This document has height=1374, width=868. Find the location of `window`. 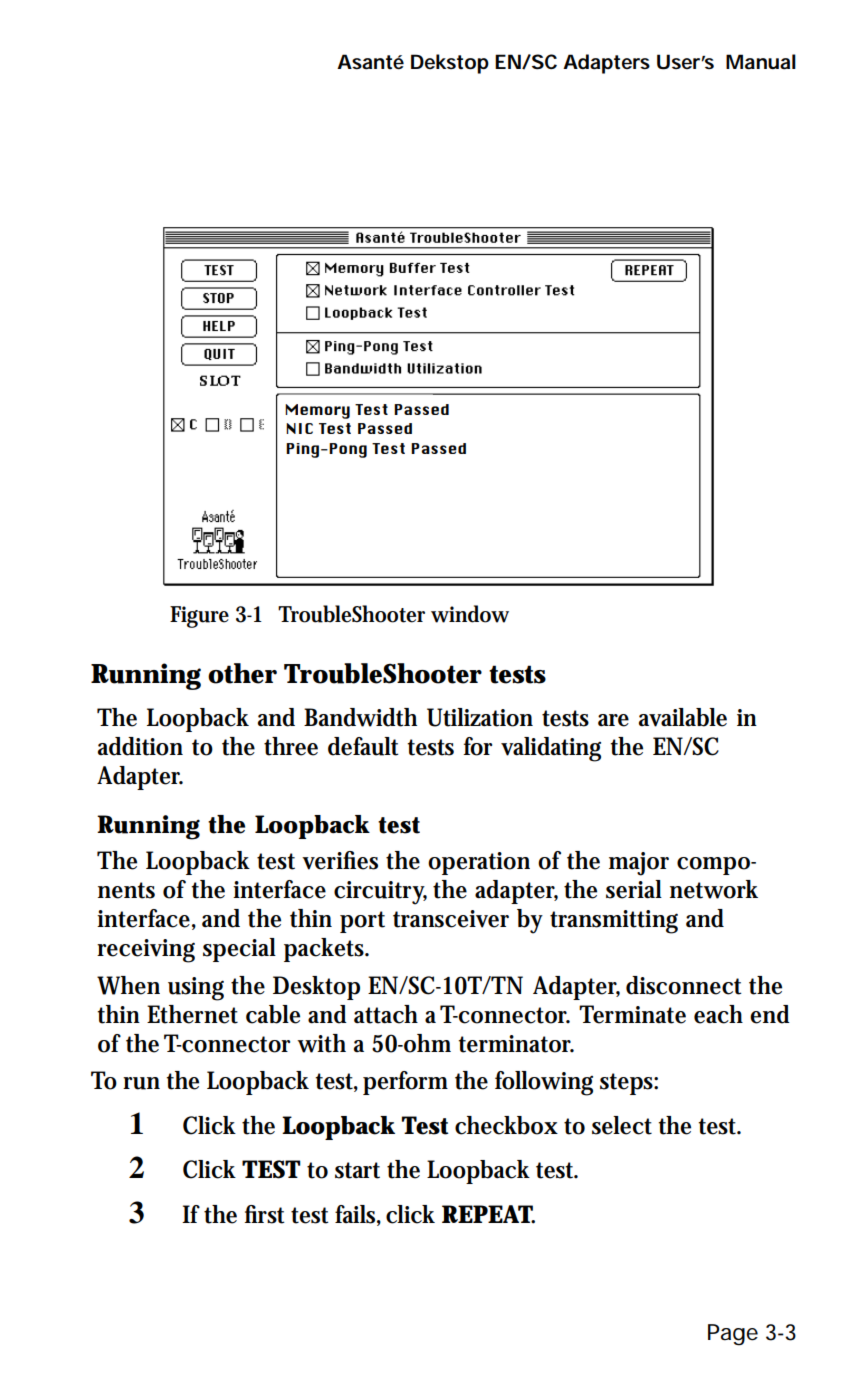

window is located at coordinates (470, 614).
